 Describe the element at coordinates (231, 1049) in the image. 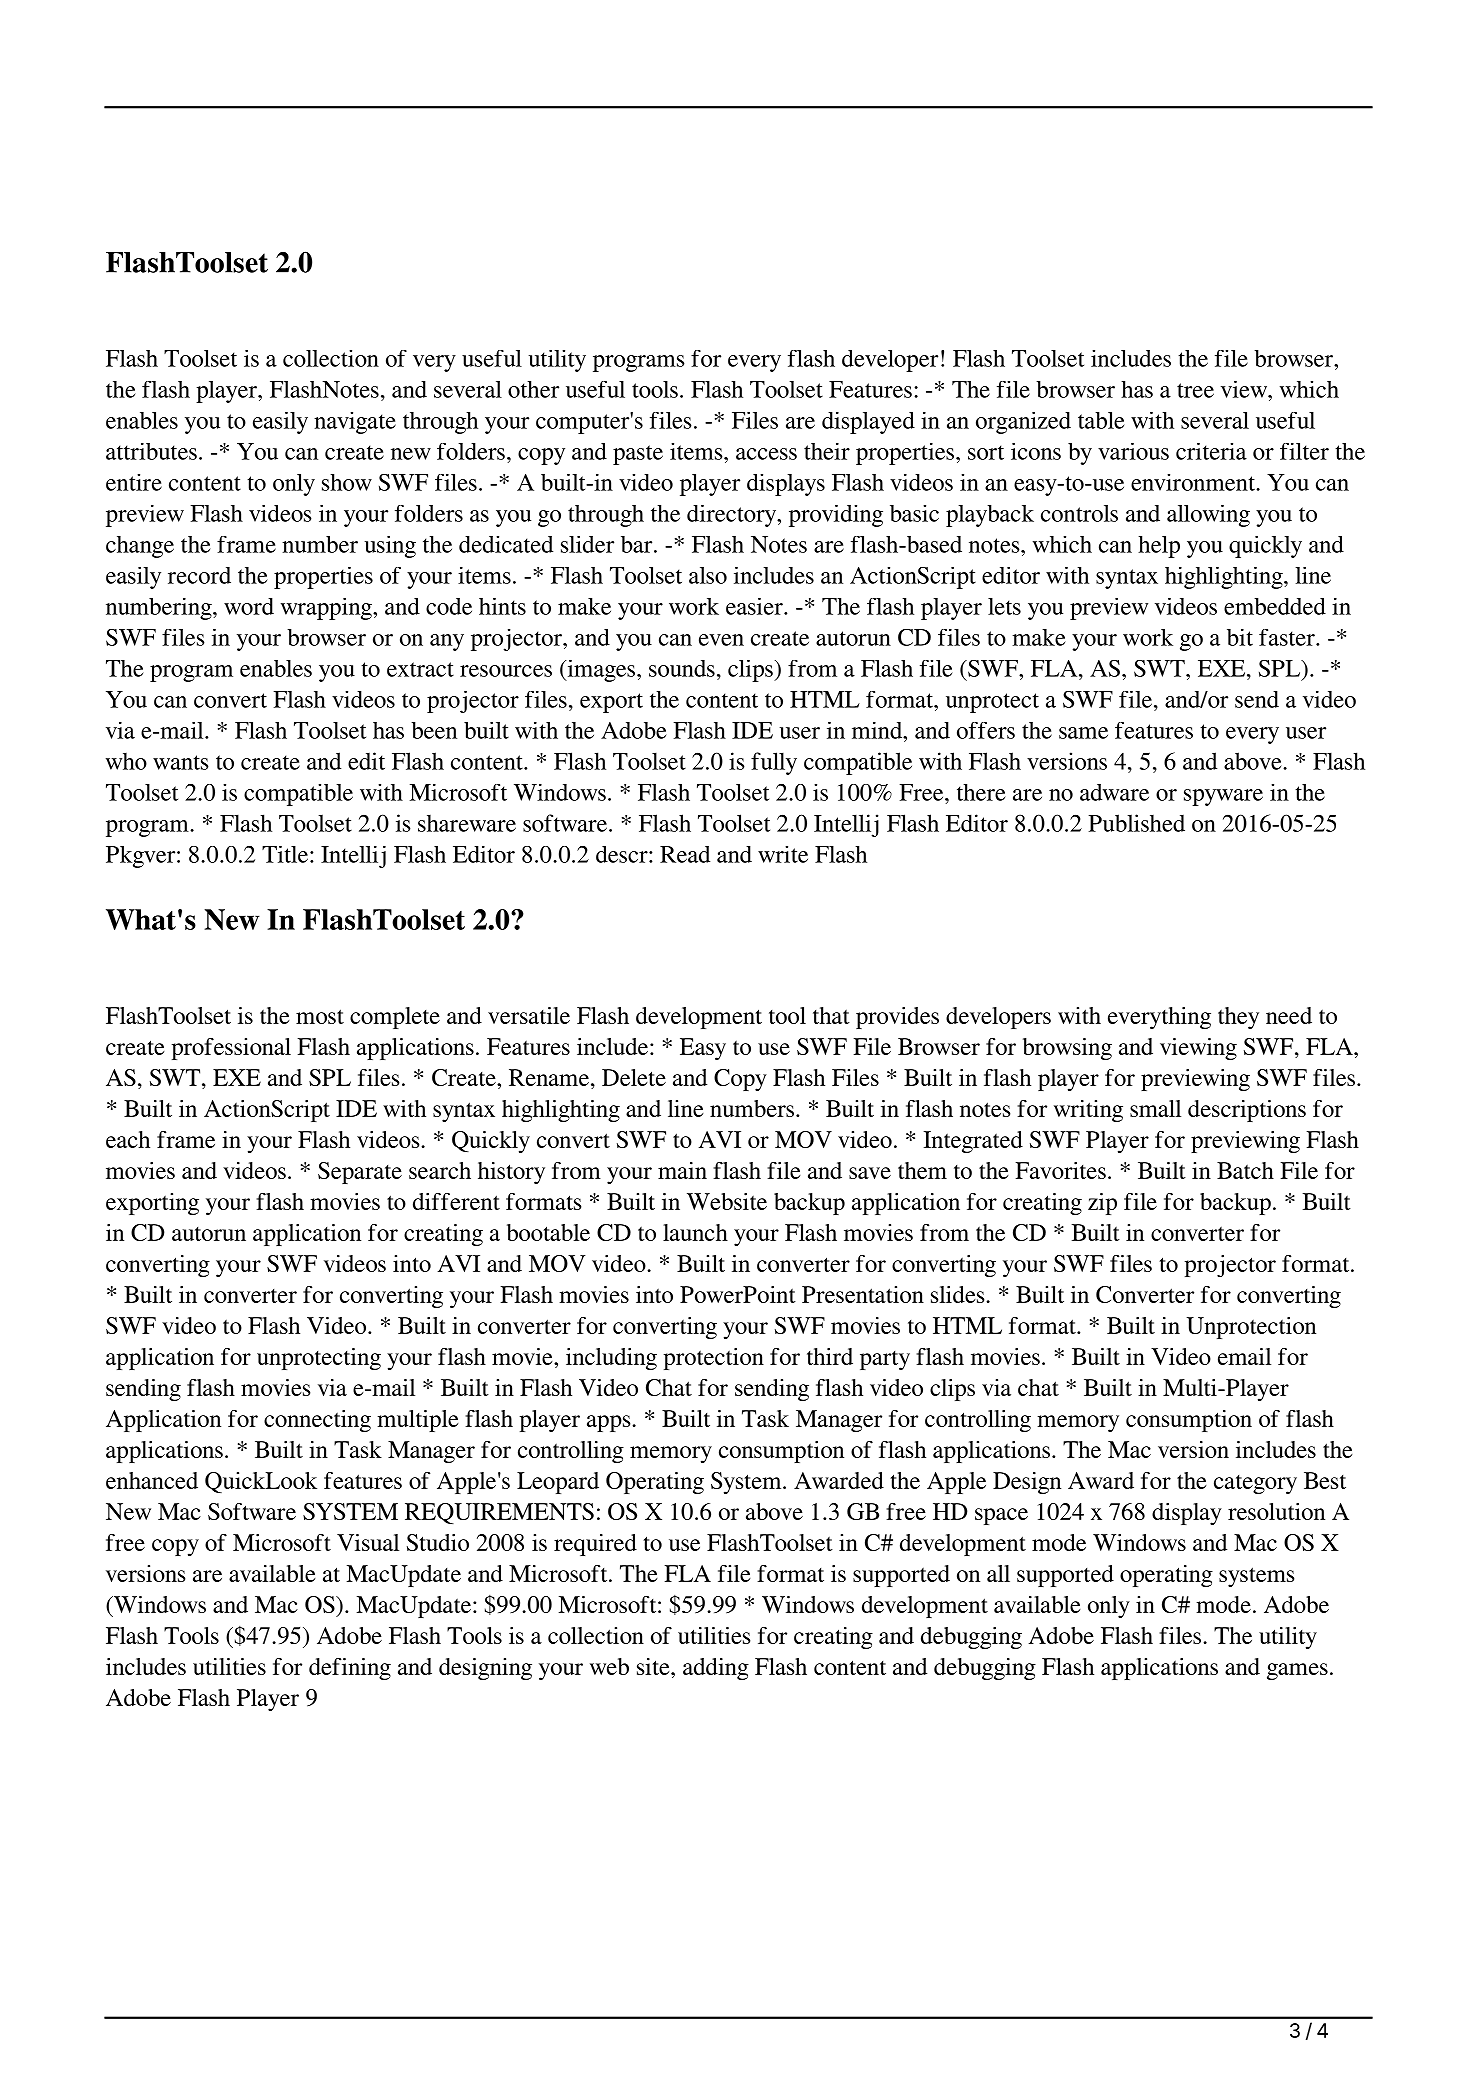

I see `professional` at that location.
